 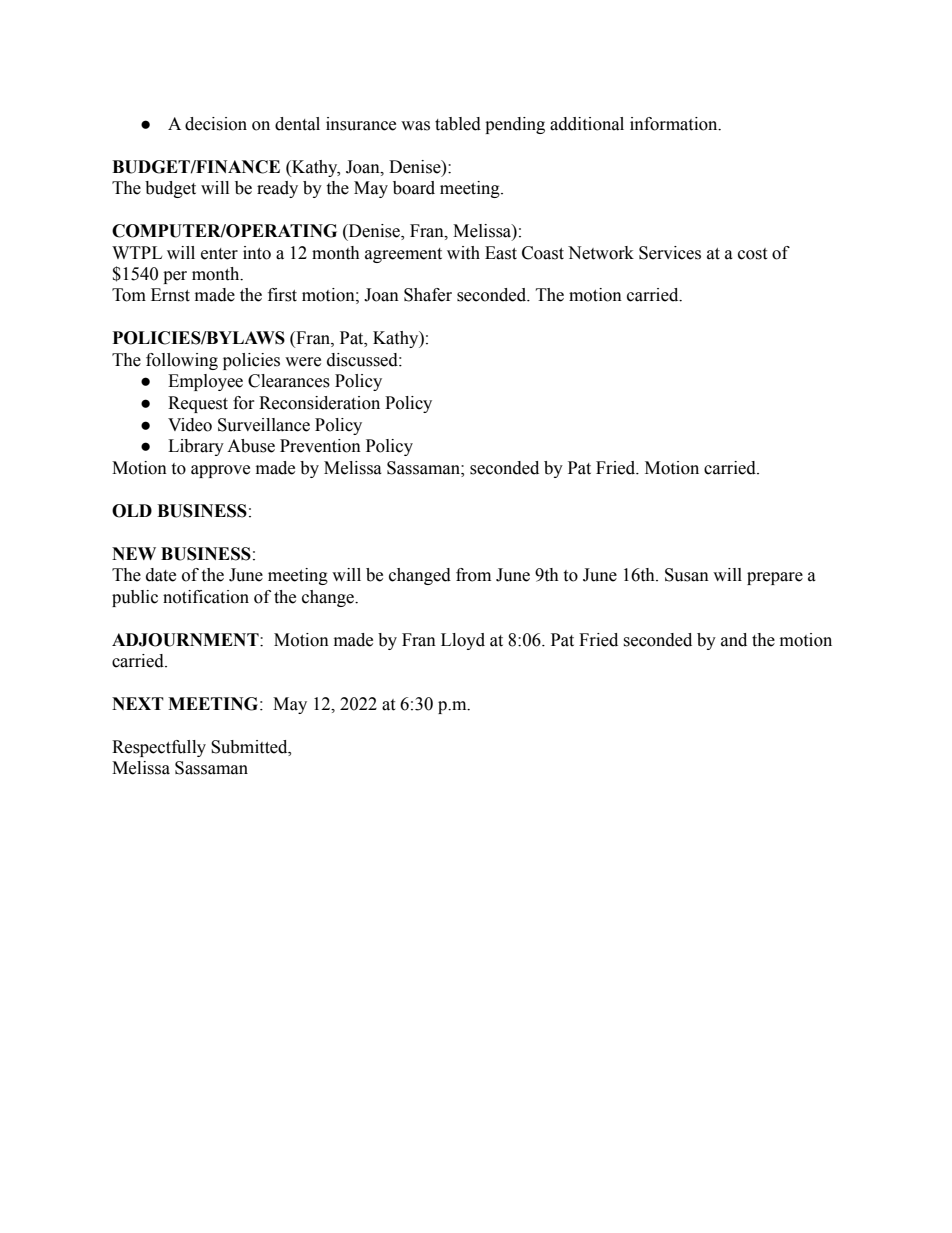 What do you see at coordinates (216, 124) in the screenshot?
I see `decision` at bounding box center [216, 124].
